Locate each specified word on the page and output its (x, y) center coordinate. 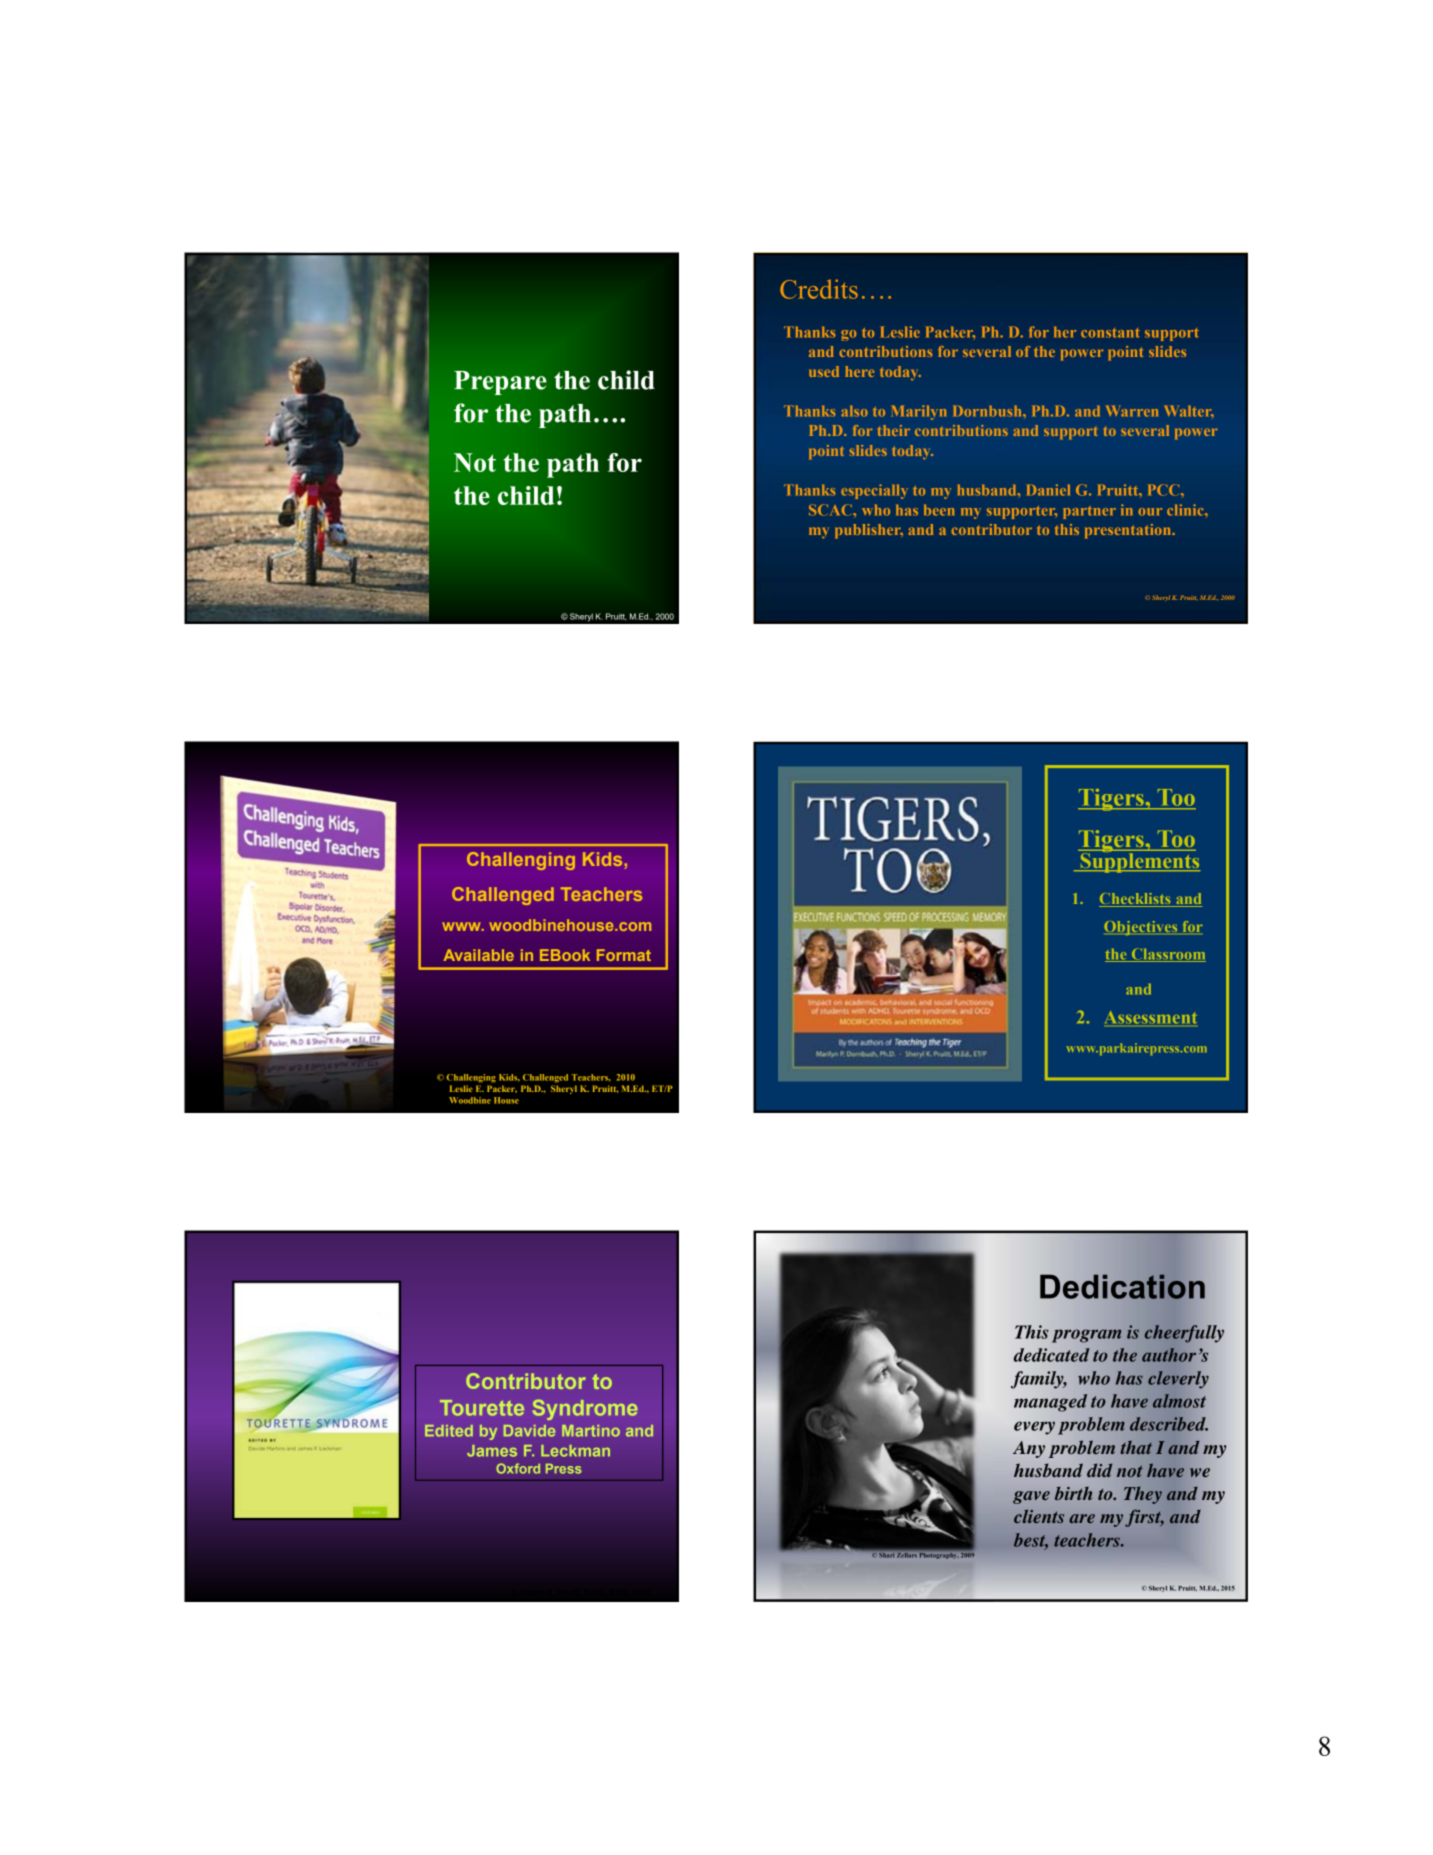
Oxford (518, 1468)
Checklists (1136, 900)
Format (624, 955)
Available (478, 955)
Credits (819, 289)
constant (1110, 333)
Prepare (500, 383)
